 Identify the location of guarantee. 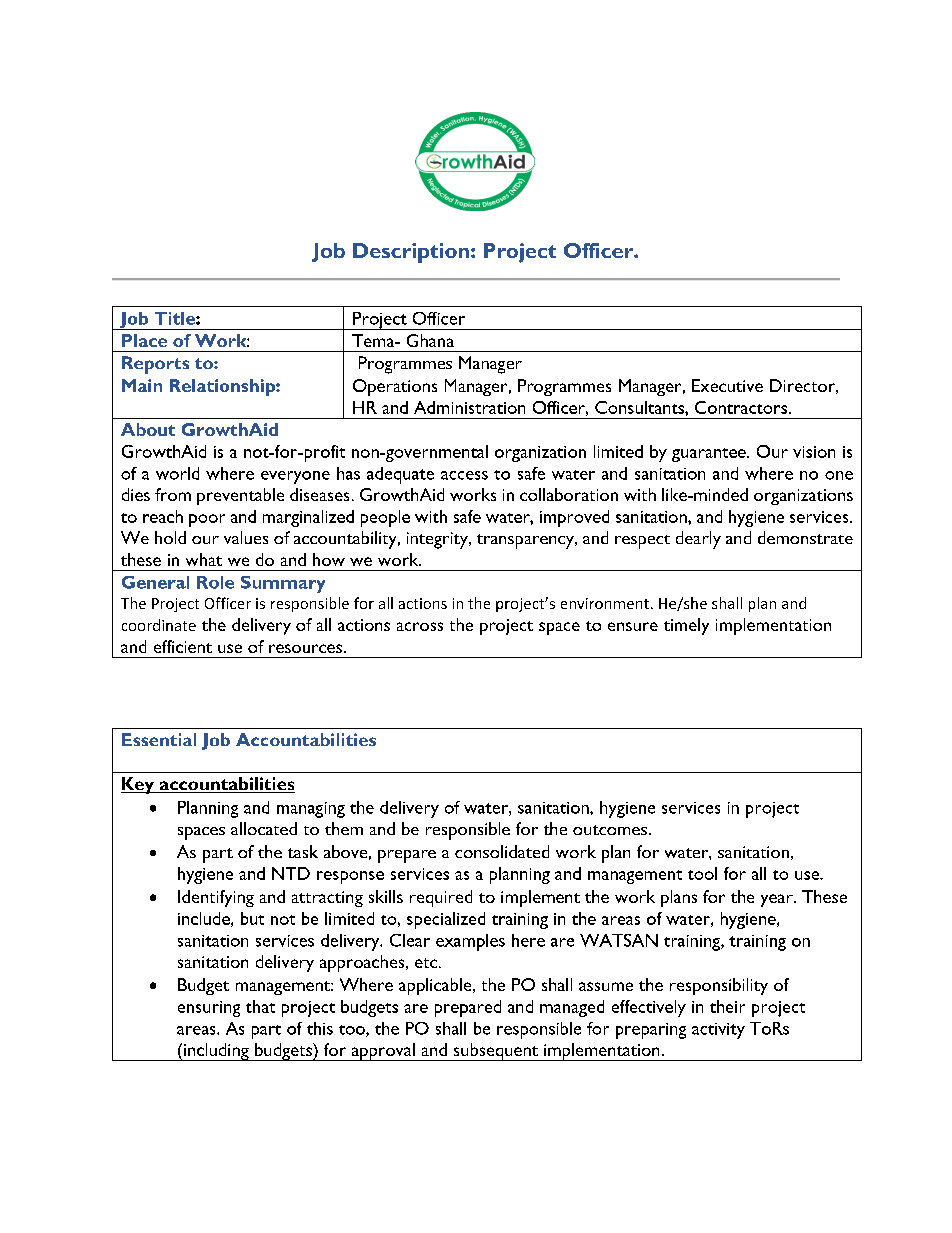
(710, 455).
